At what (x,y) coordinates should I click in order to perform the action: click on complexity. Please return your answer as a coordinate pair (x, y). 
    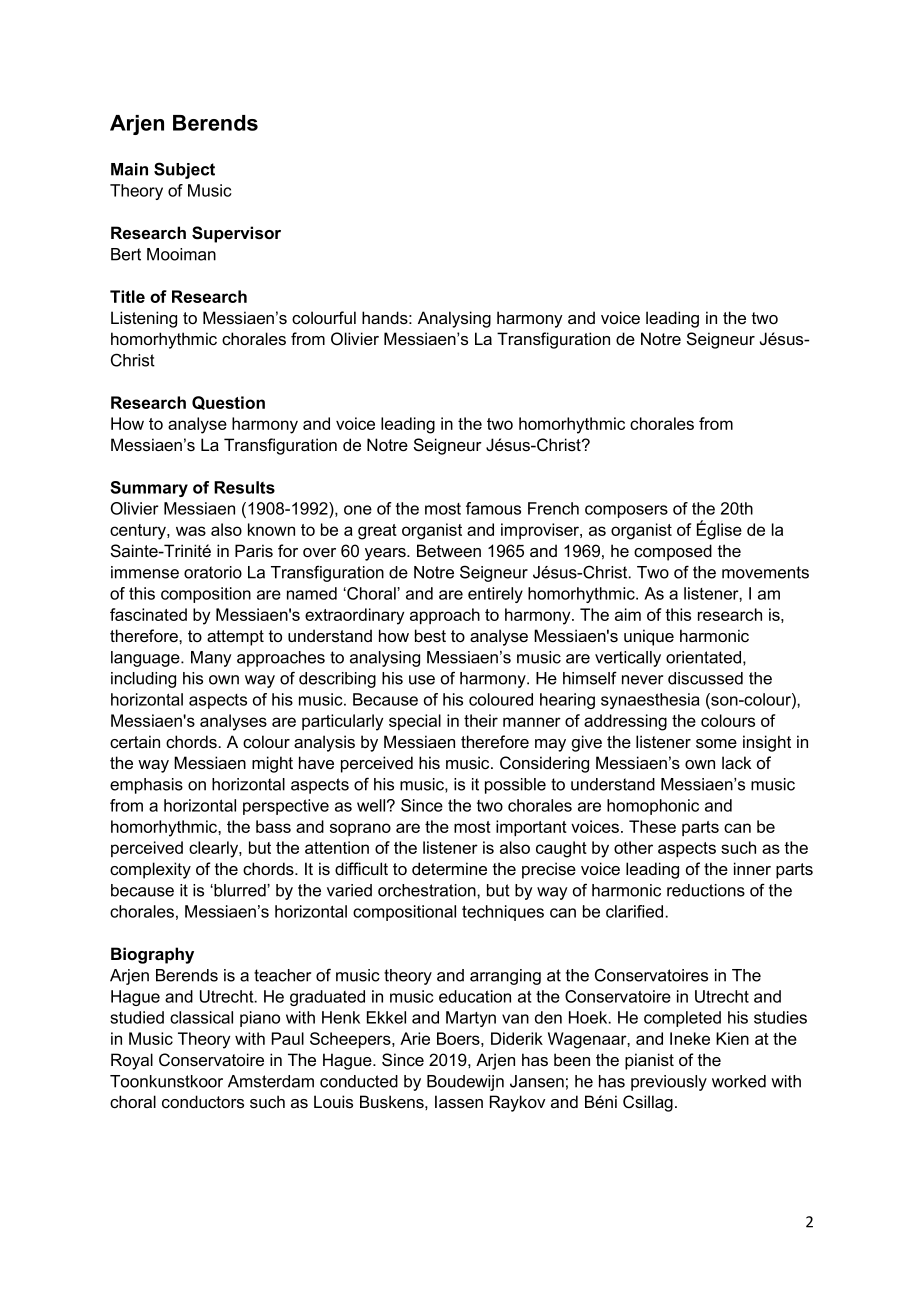
    Looking at the image, I should click on (150, 870).
